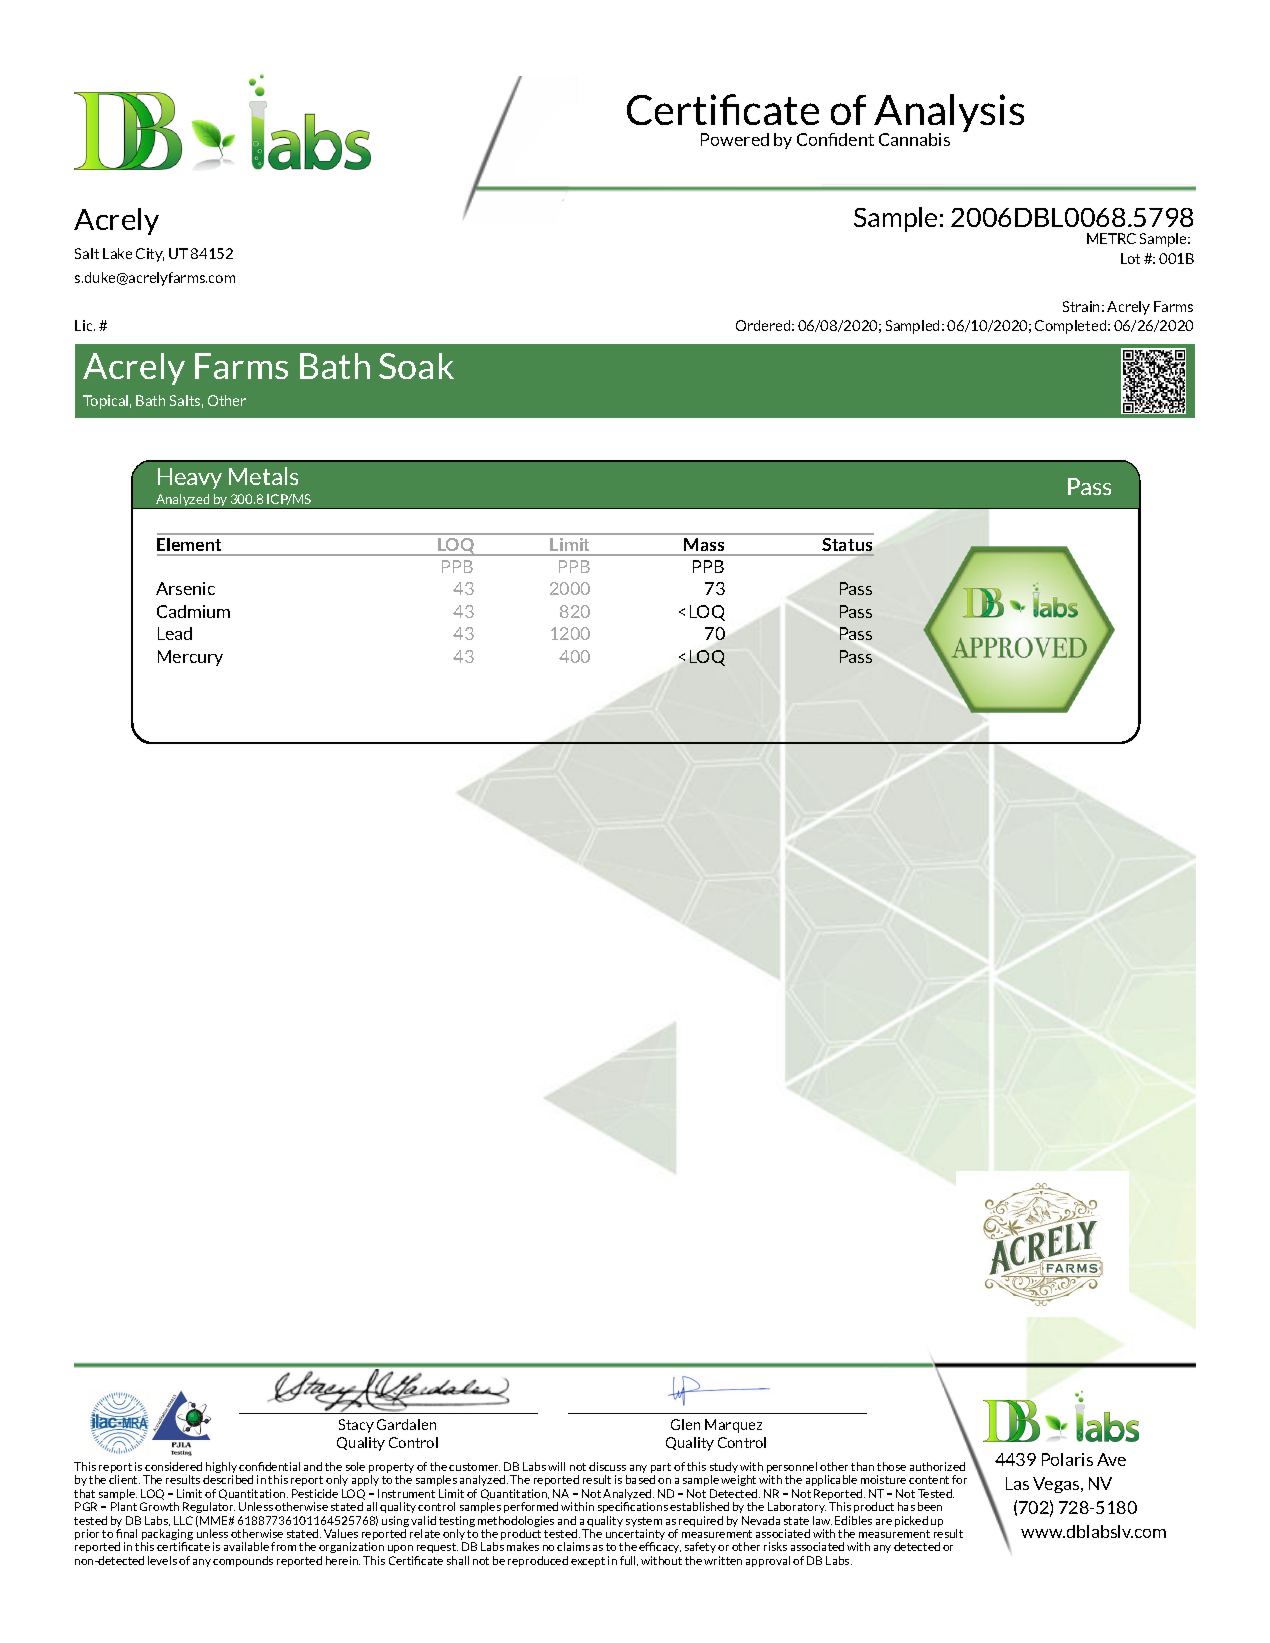 The height and width of the page is (1643, 1270). What do you see at coordinates (1130, 258) in the page?
I see `Lot` at bounding box center [1130, 258].
